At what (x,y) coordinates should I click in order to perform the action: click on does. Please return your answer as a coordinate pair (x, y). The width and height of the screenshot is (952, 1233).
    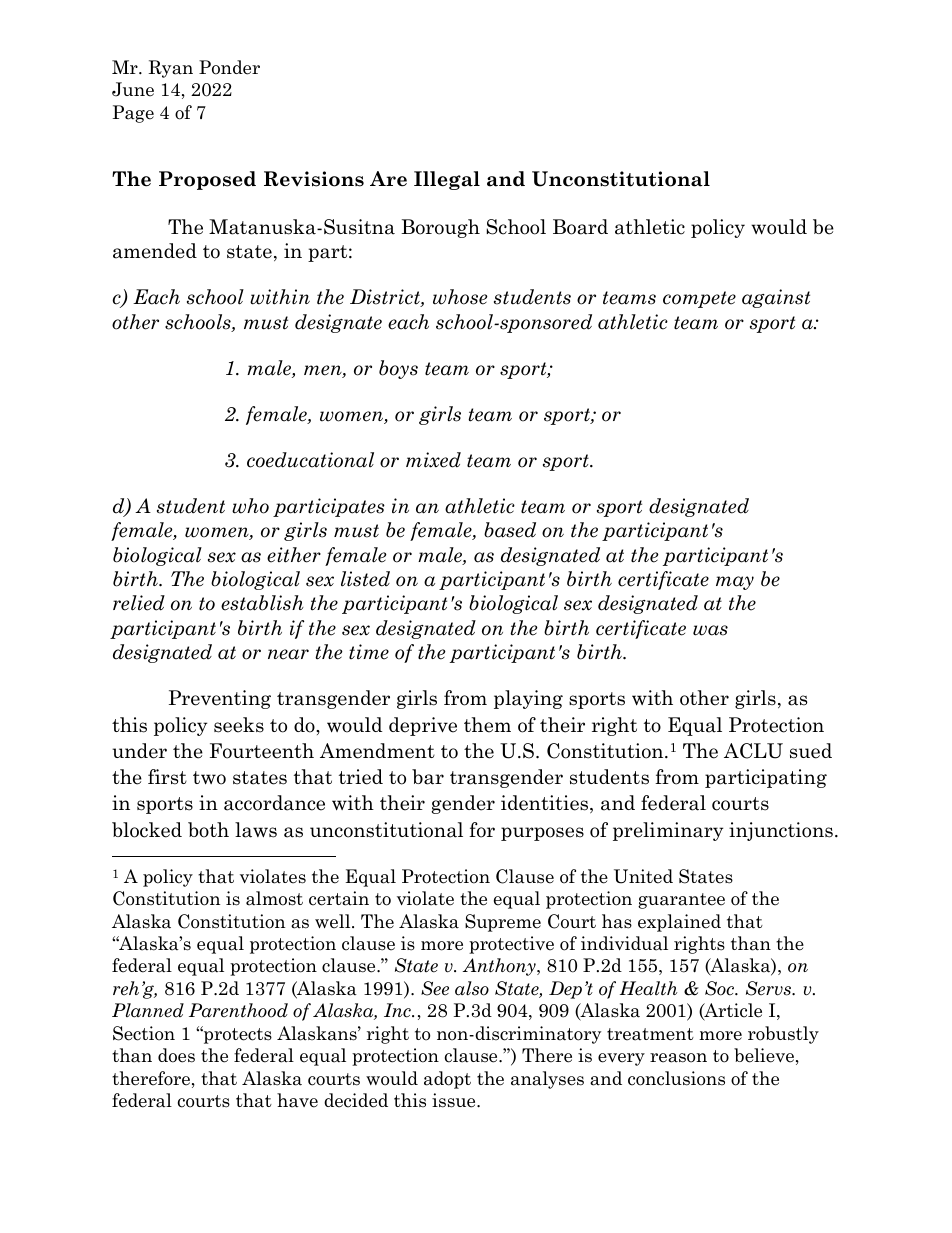
    Looking at the image, I should click on (176, 1055).
